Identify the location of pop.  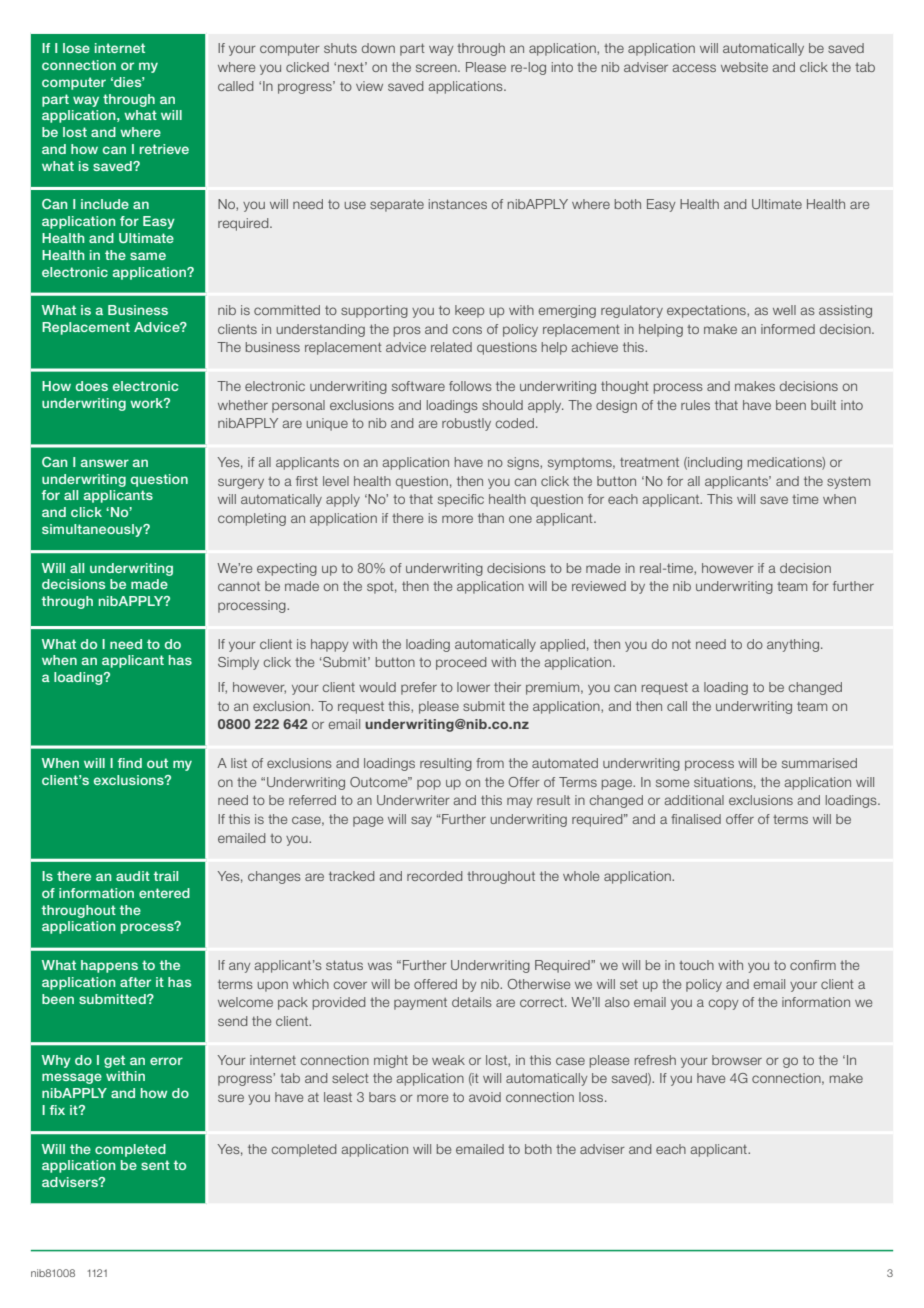
(429, 784).
